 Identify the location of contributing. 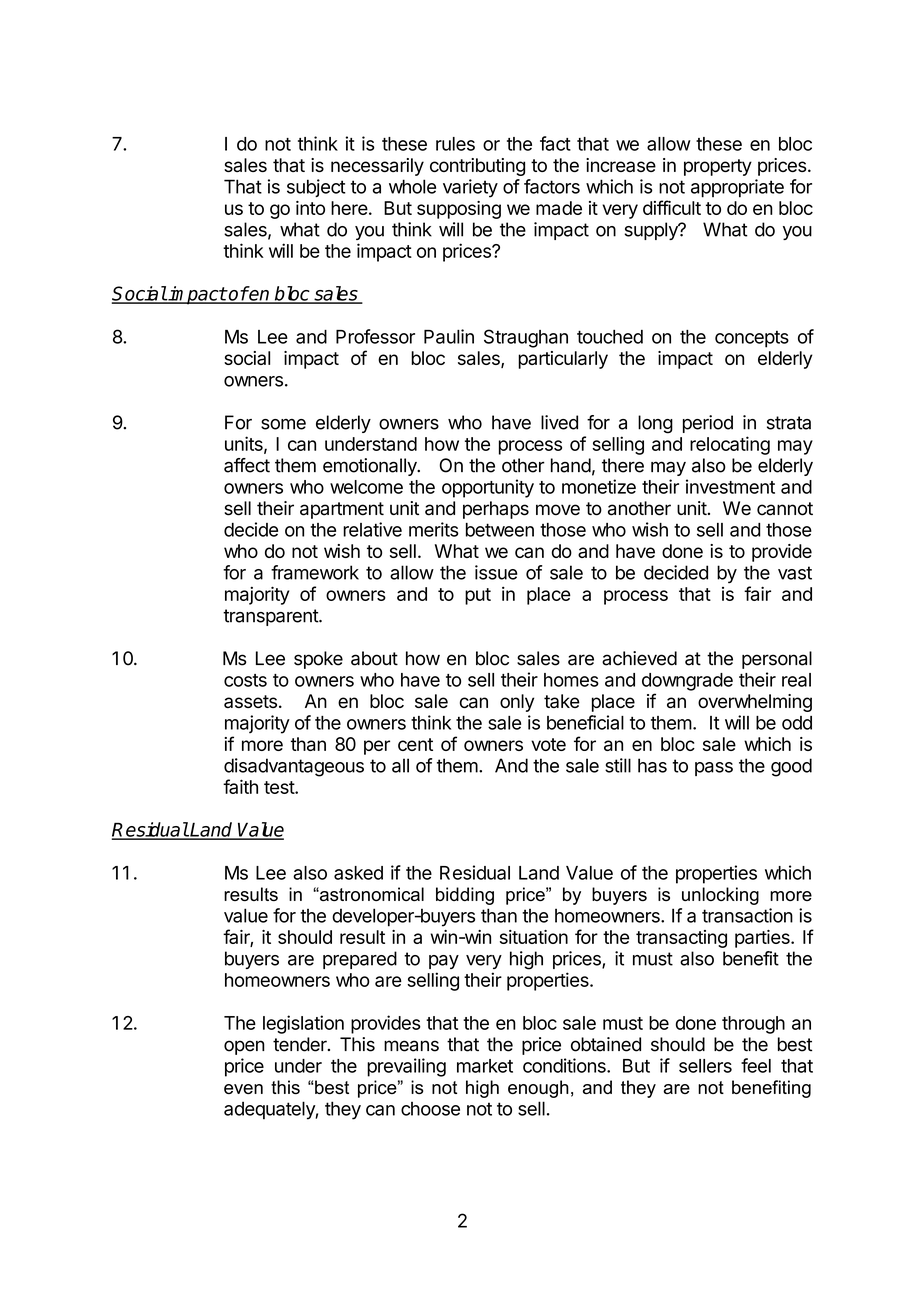
(477, 167).
